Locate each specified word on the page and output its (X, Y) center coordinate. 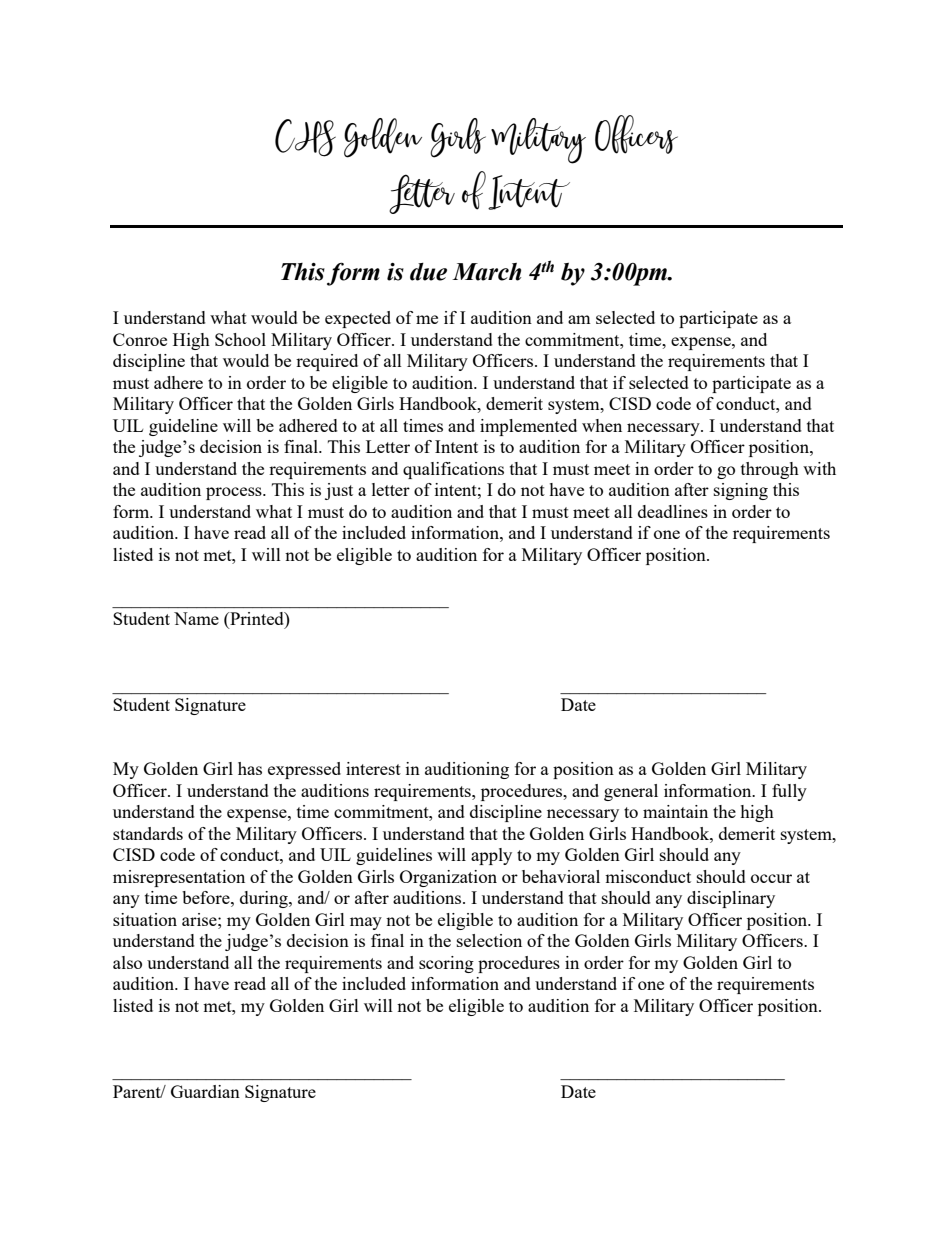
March (486, 272)
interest (373, 768)
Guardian (205, 1091)
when (602, 425)
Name (196, 618)
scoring (446, 964)
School (240, 339)
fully (789, 792)
